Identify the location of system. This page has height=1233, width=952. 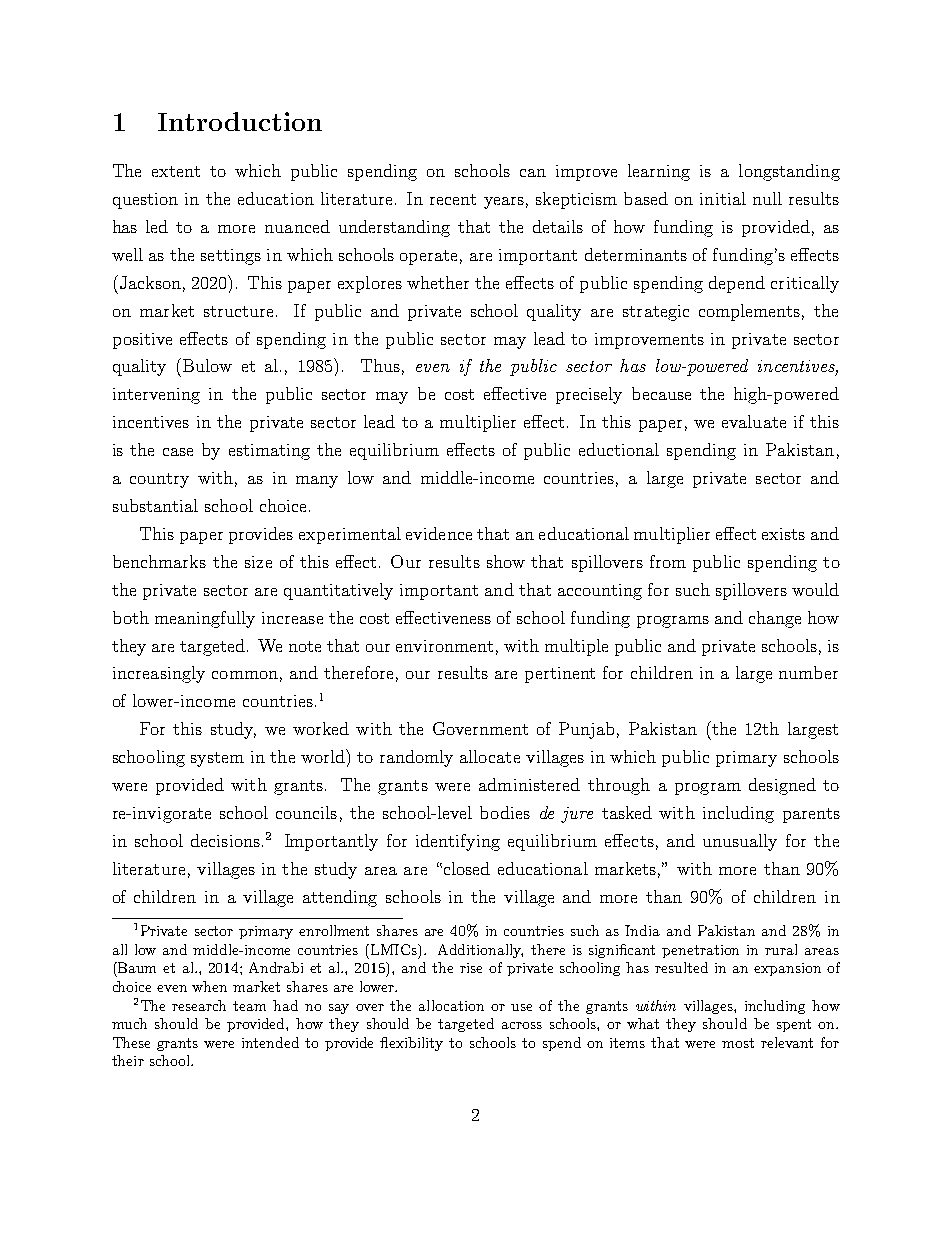
(217, 759).
